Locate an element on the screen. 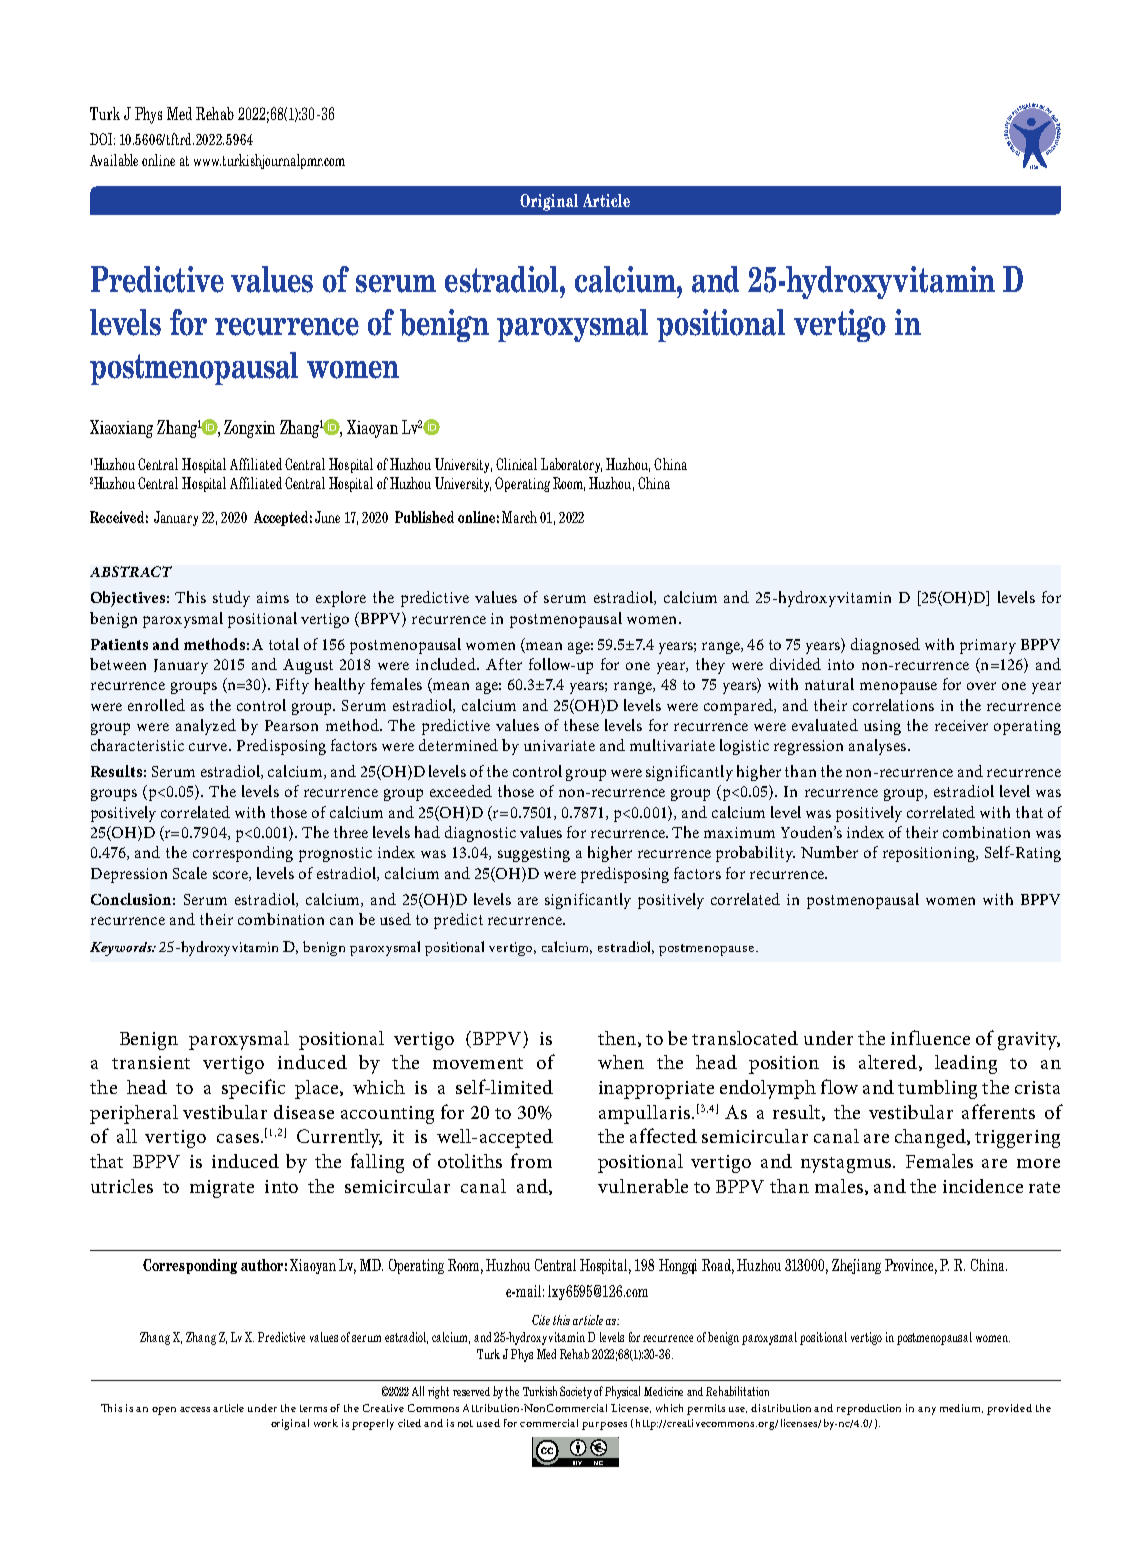 This screenshot has height=1552, width=1140. study is located at coordinates (231, 599).
